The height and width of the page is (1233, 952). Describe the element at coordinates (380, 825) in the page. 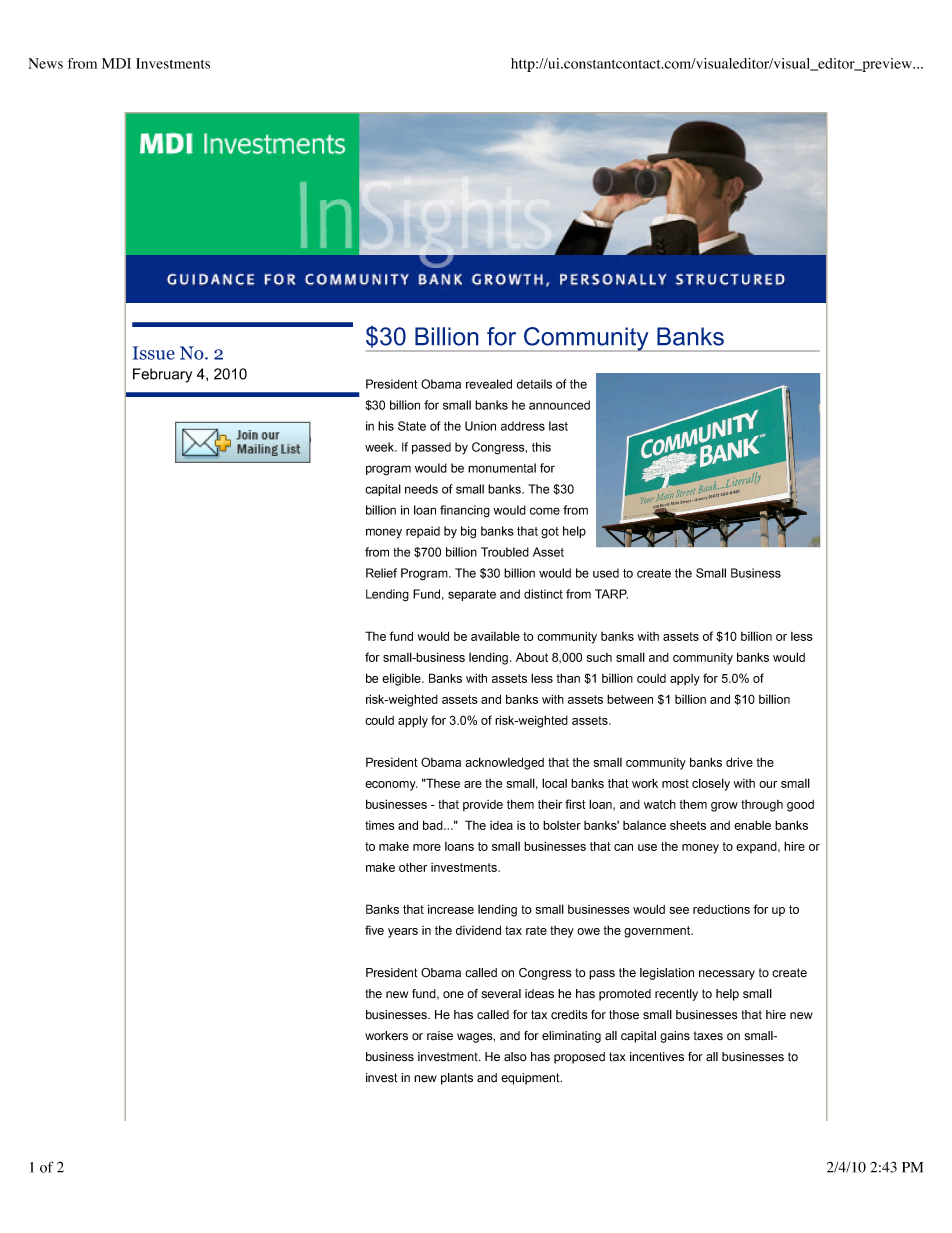

I see `times` at that location.
